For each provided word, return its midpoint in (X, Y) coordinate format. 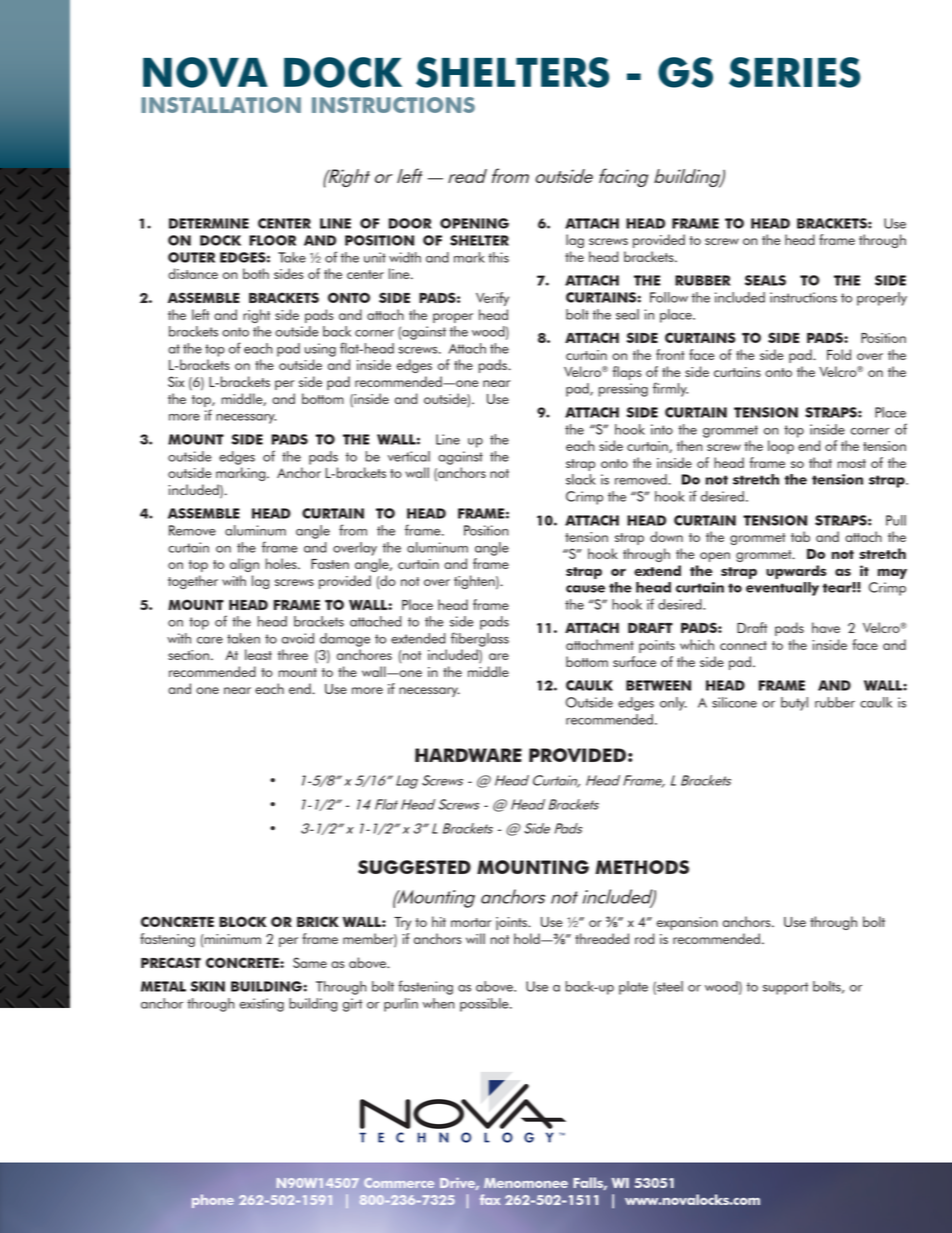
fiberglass (480, 639)
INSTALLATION (221, 105)
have (826, 627)
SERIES (795, 72)
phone (213, 1201)
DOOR (410, 223)
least (258, 654)
